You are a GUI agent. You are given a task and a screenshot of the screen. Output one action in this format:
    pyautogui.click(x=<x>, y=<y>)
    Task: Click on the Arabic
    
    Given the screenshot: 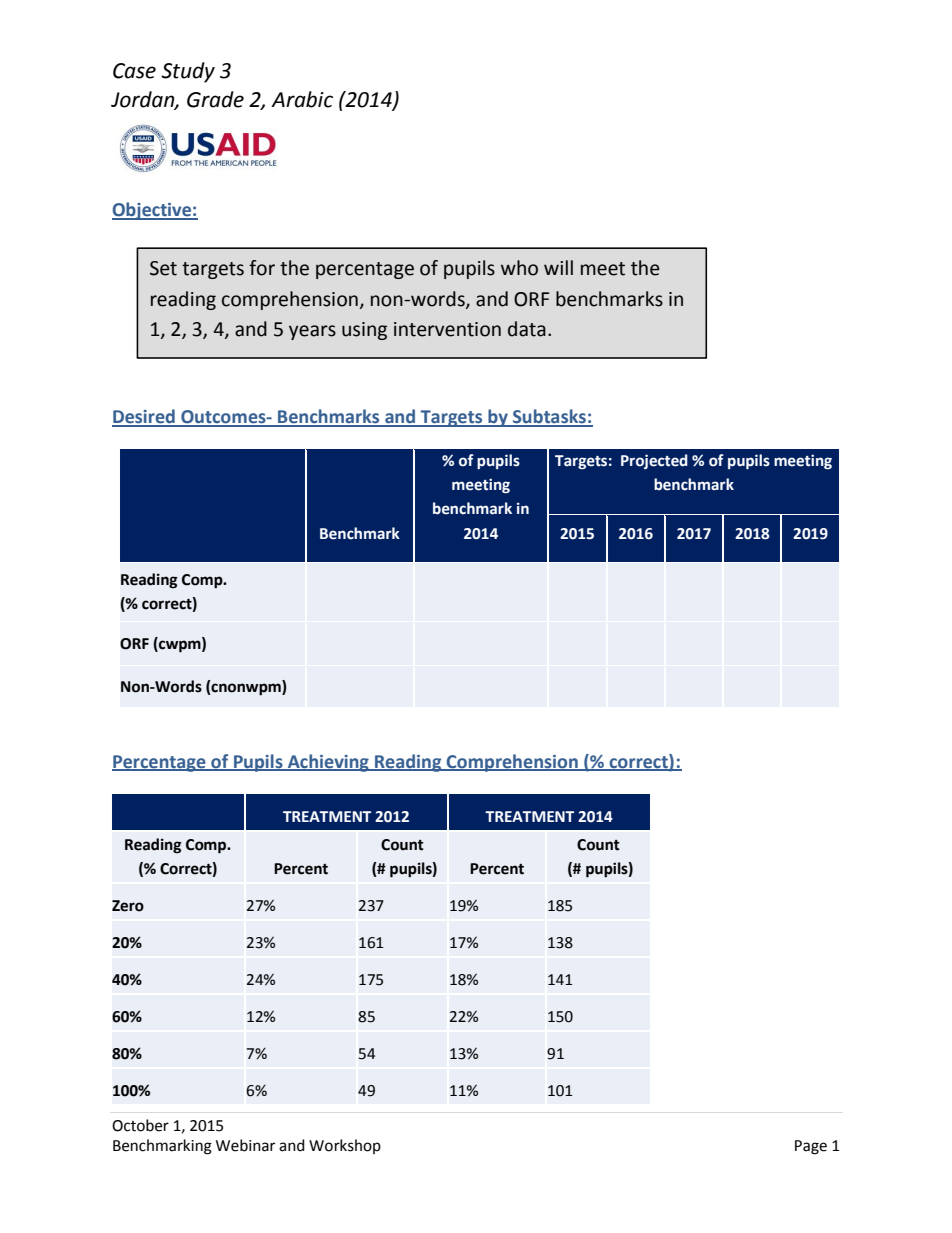 What is the action you would take?
    pyautogui.click(x=302, y=99)
